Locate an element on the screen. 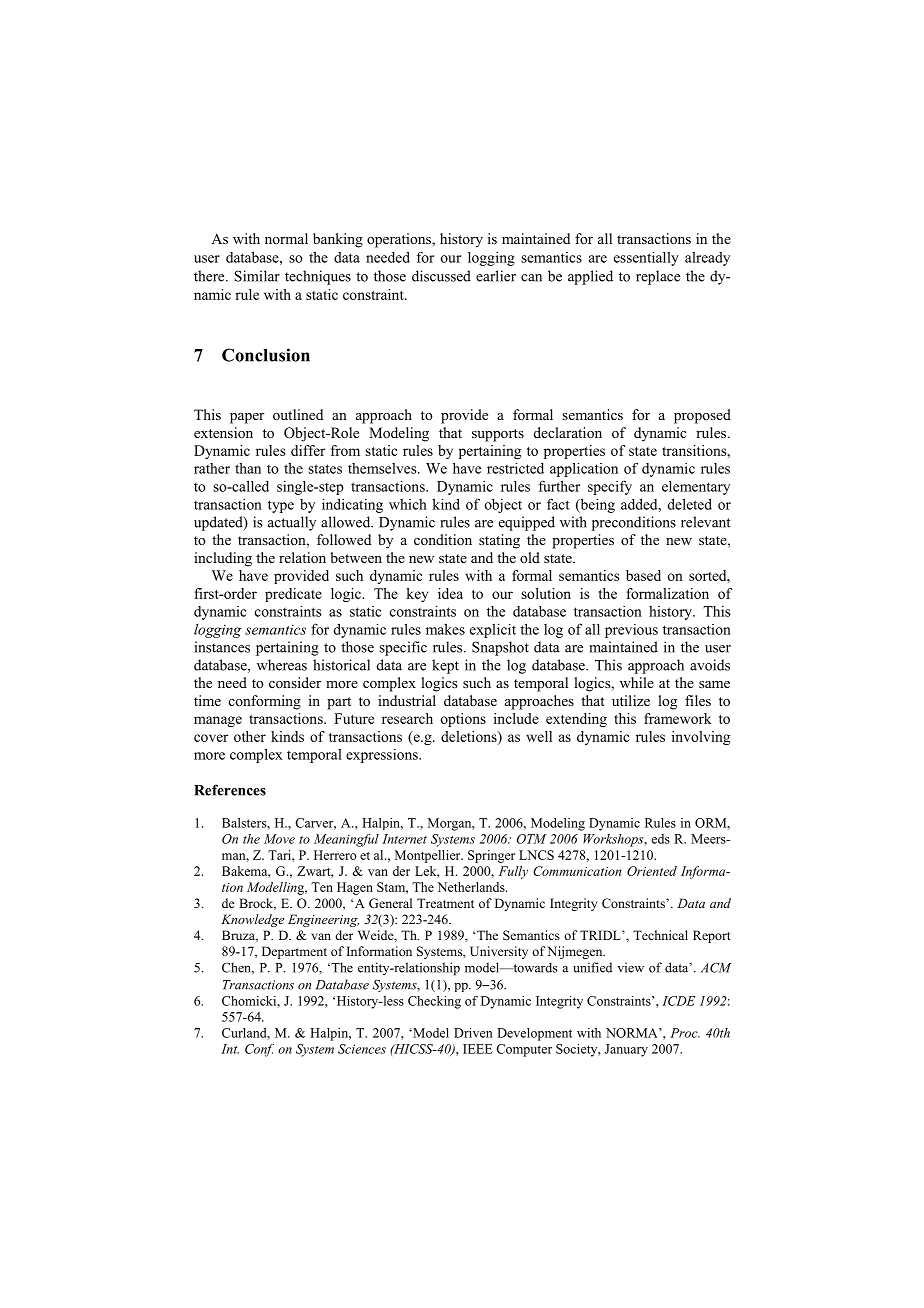  Similar is located at coordinates (257, 276).
